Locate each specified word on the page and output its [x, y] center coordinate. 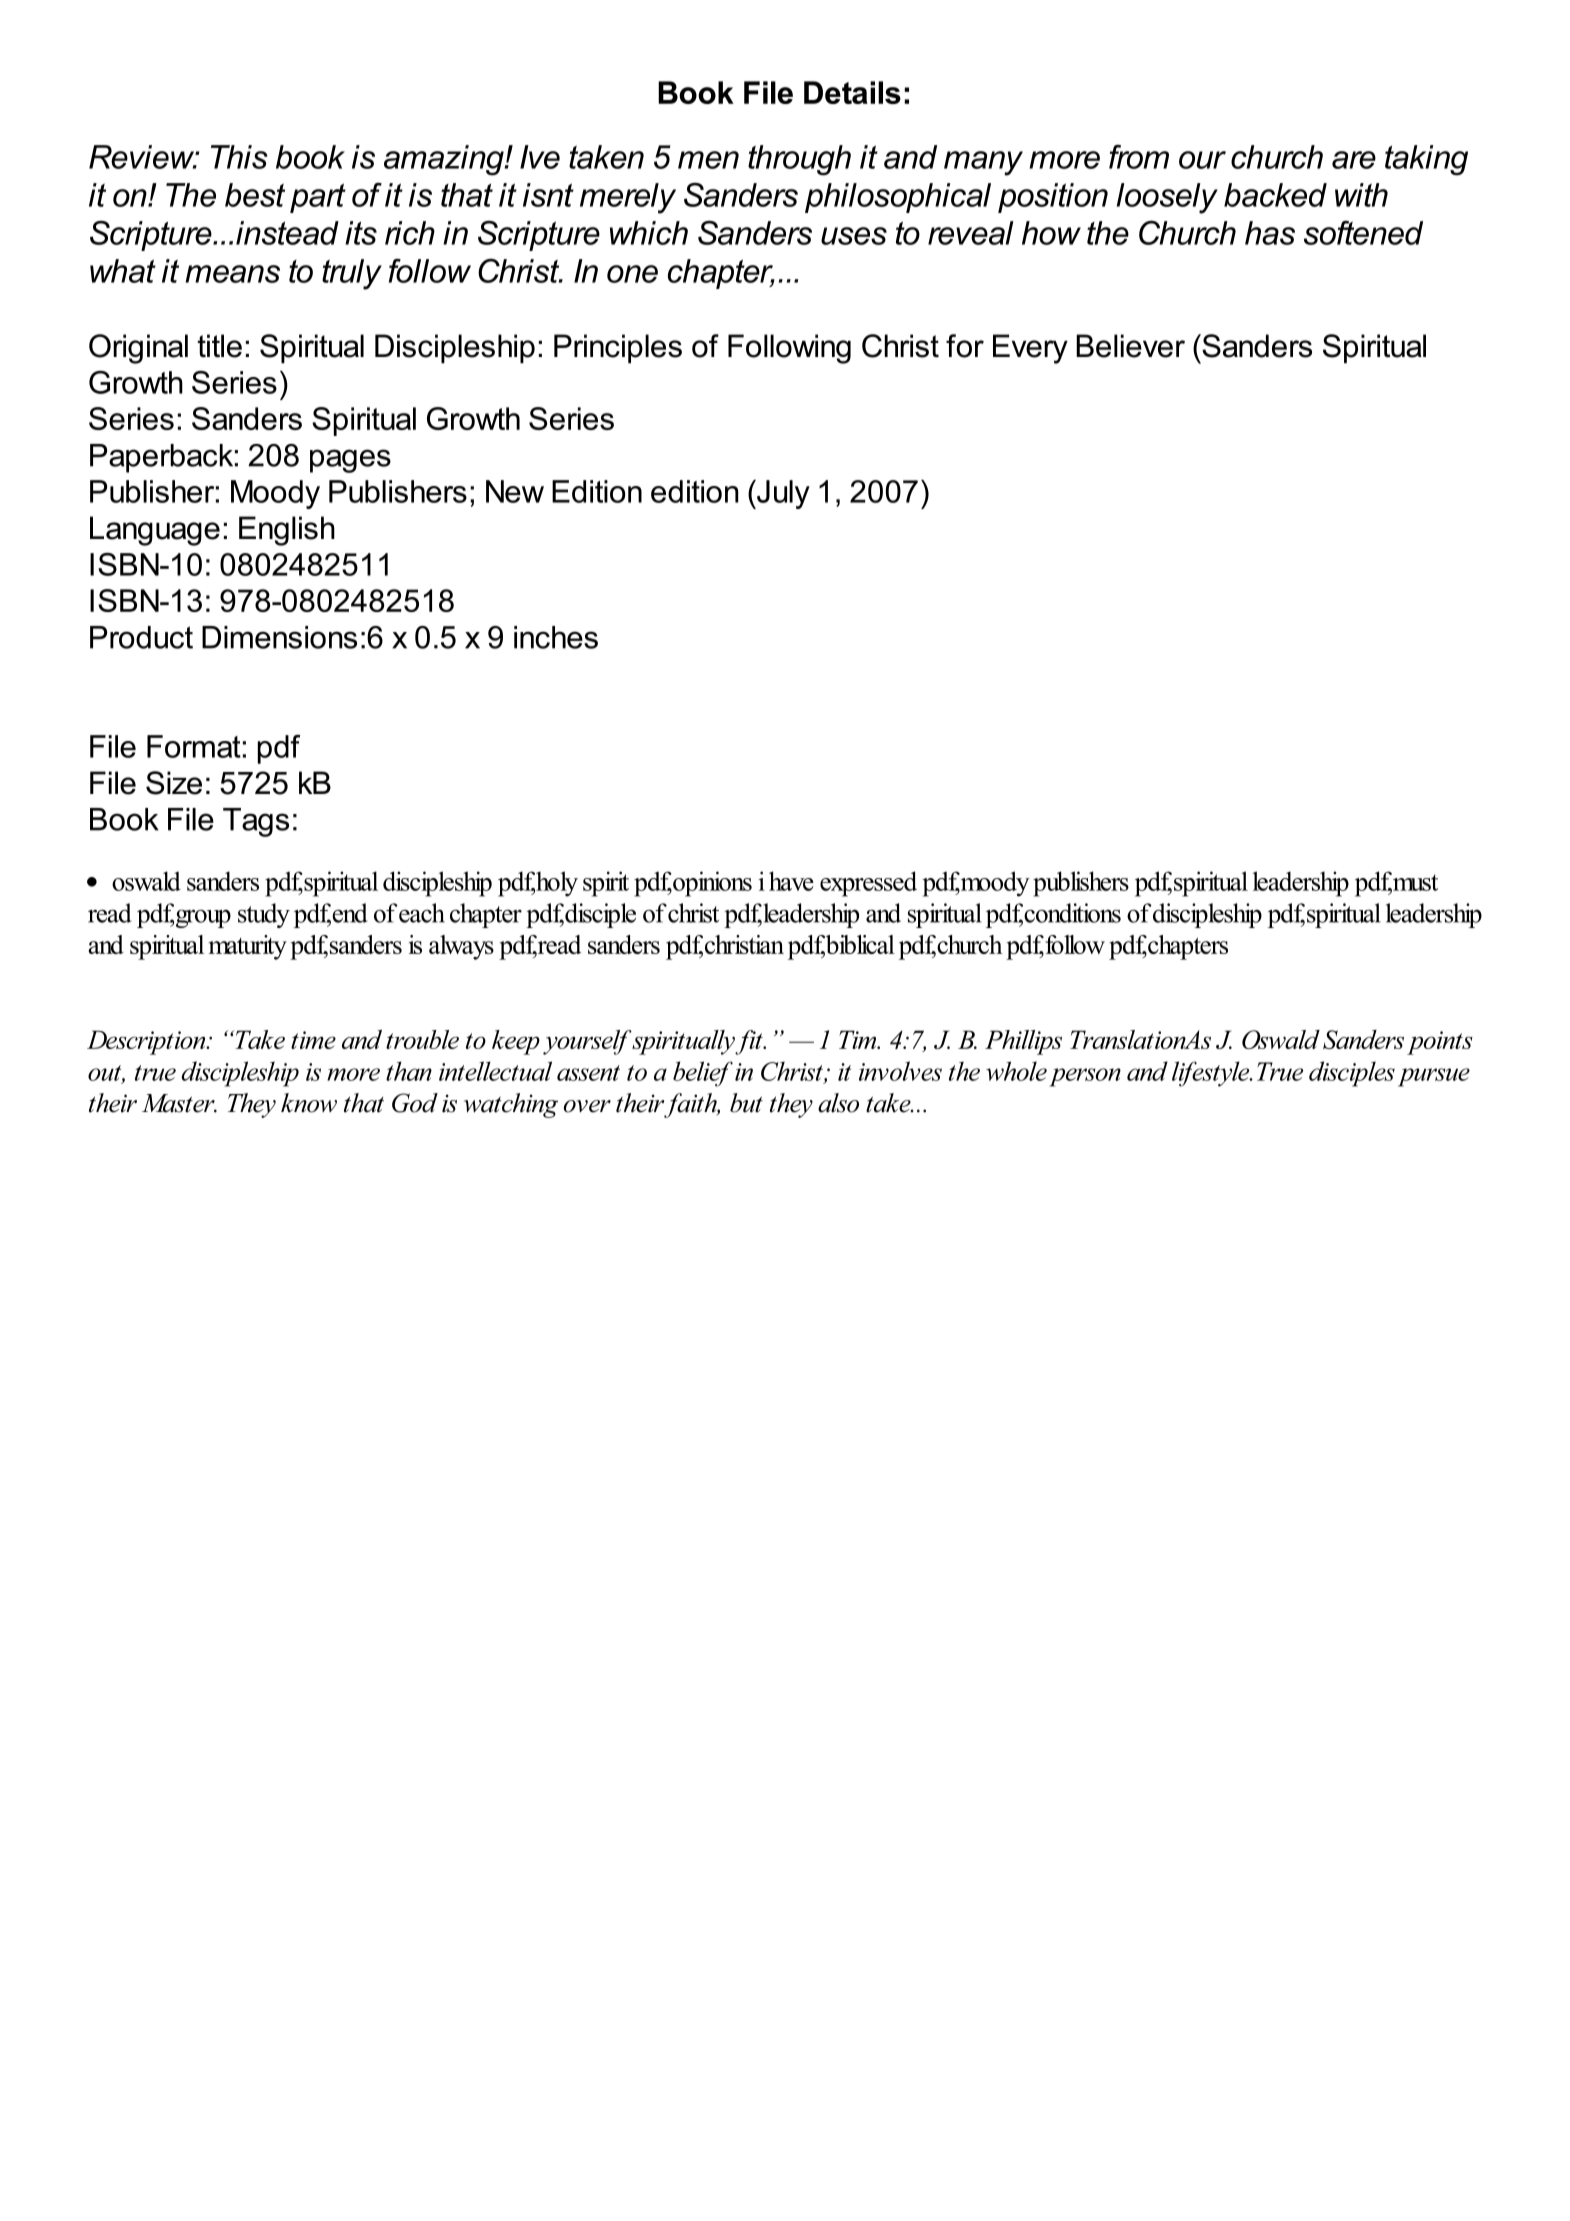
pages [350, 461]
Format [194, 746]
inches [556, 637]
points [1440, 1043]
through [799, 160]
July [782, 494]
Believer [1130, 346]
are [1354, 160]
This [239, 157]
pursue [1434, 1077]
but [746, 1103]
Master [179, 1103]
